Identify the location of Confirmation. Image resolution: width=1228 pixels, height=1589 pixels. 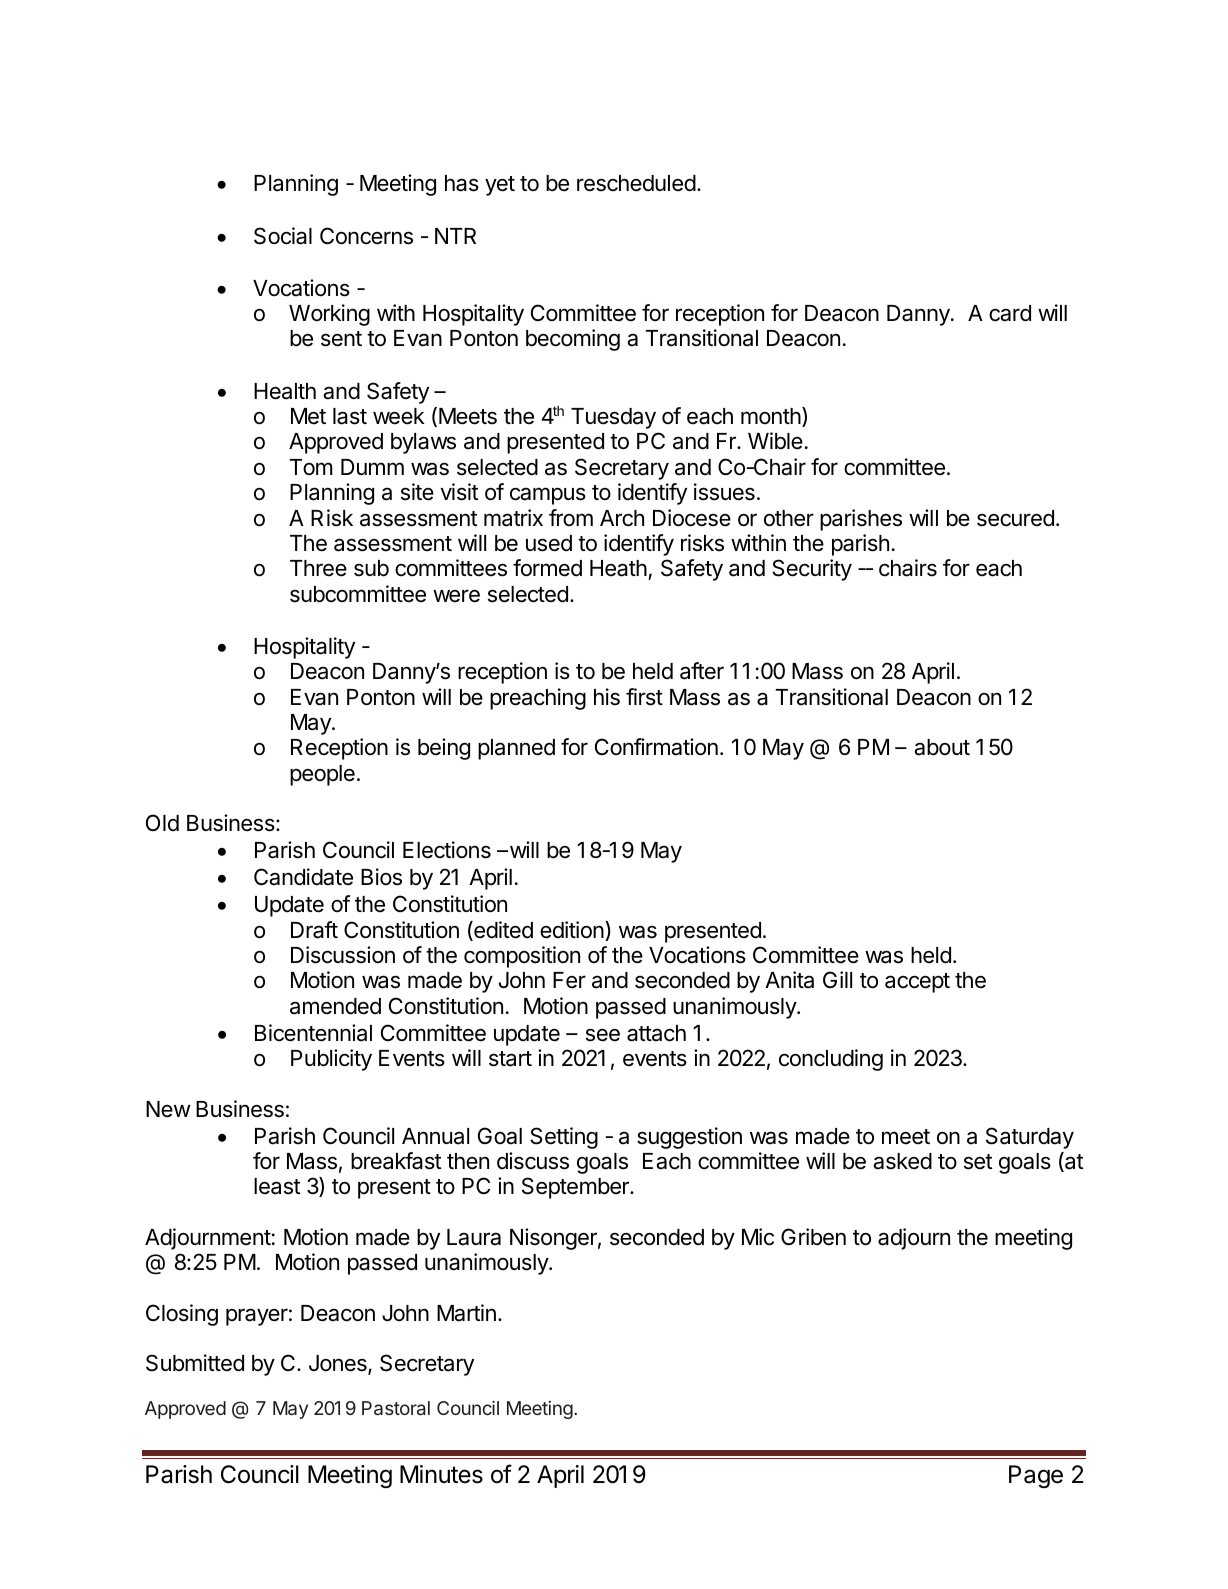
(656, 747).
